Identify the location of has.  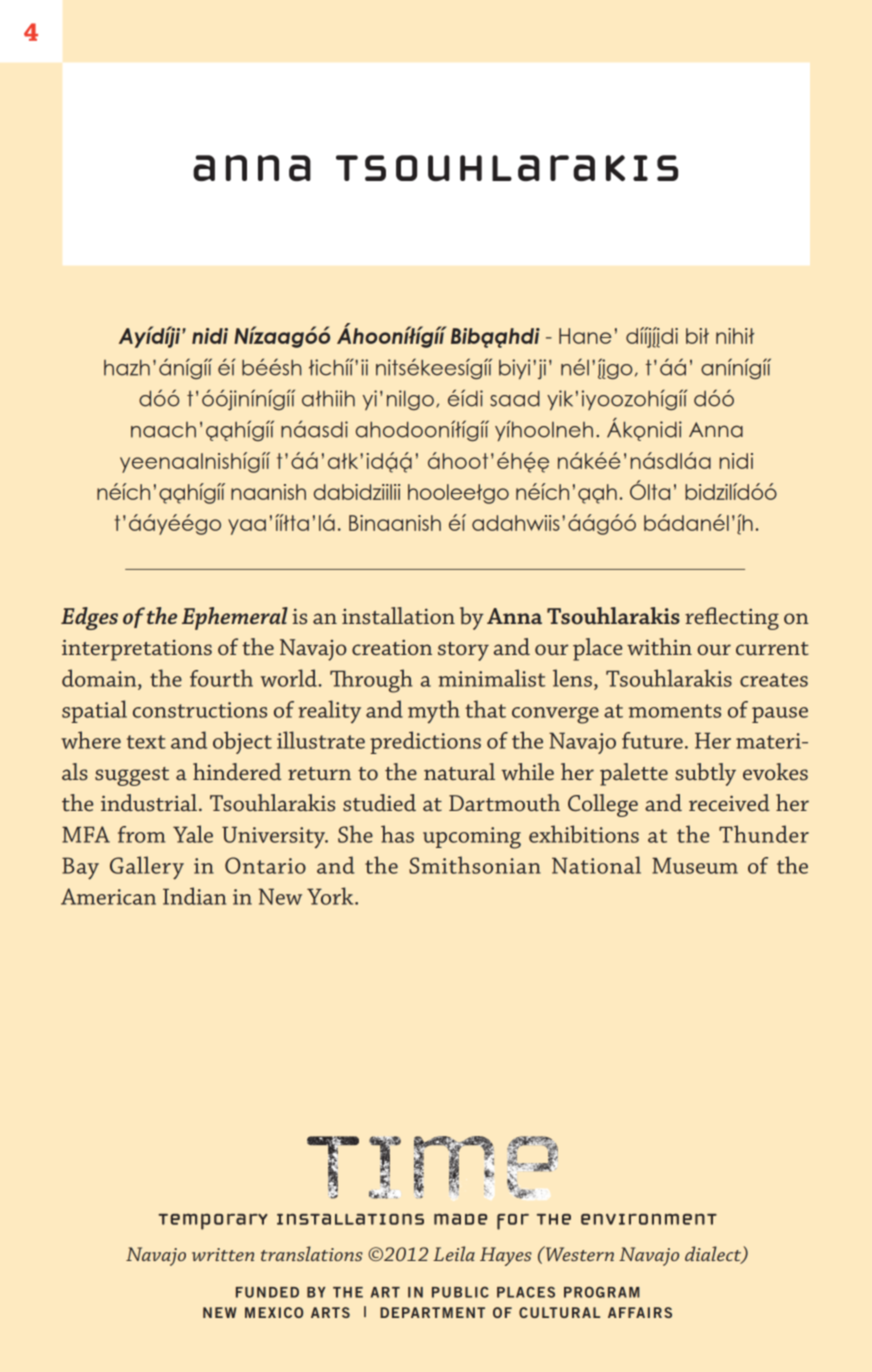
(397, 834).
